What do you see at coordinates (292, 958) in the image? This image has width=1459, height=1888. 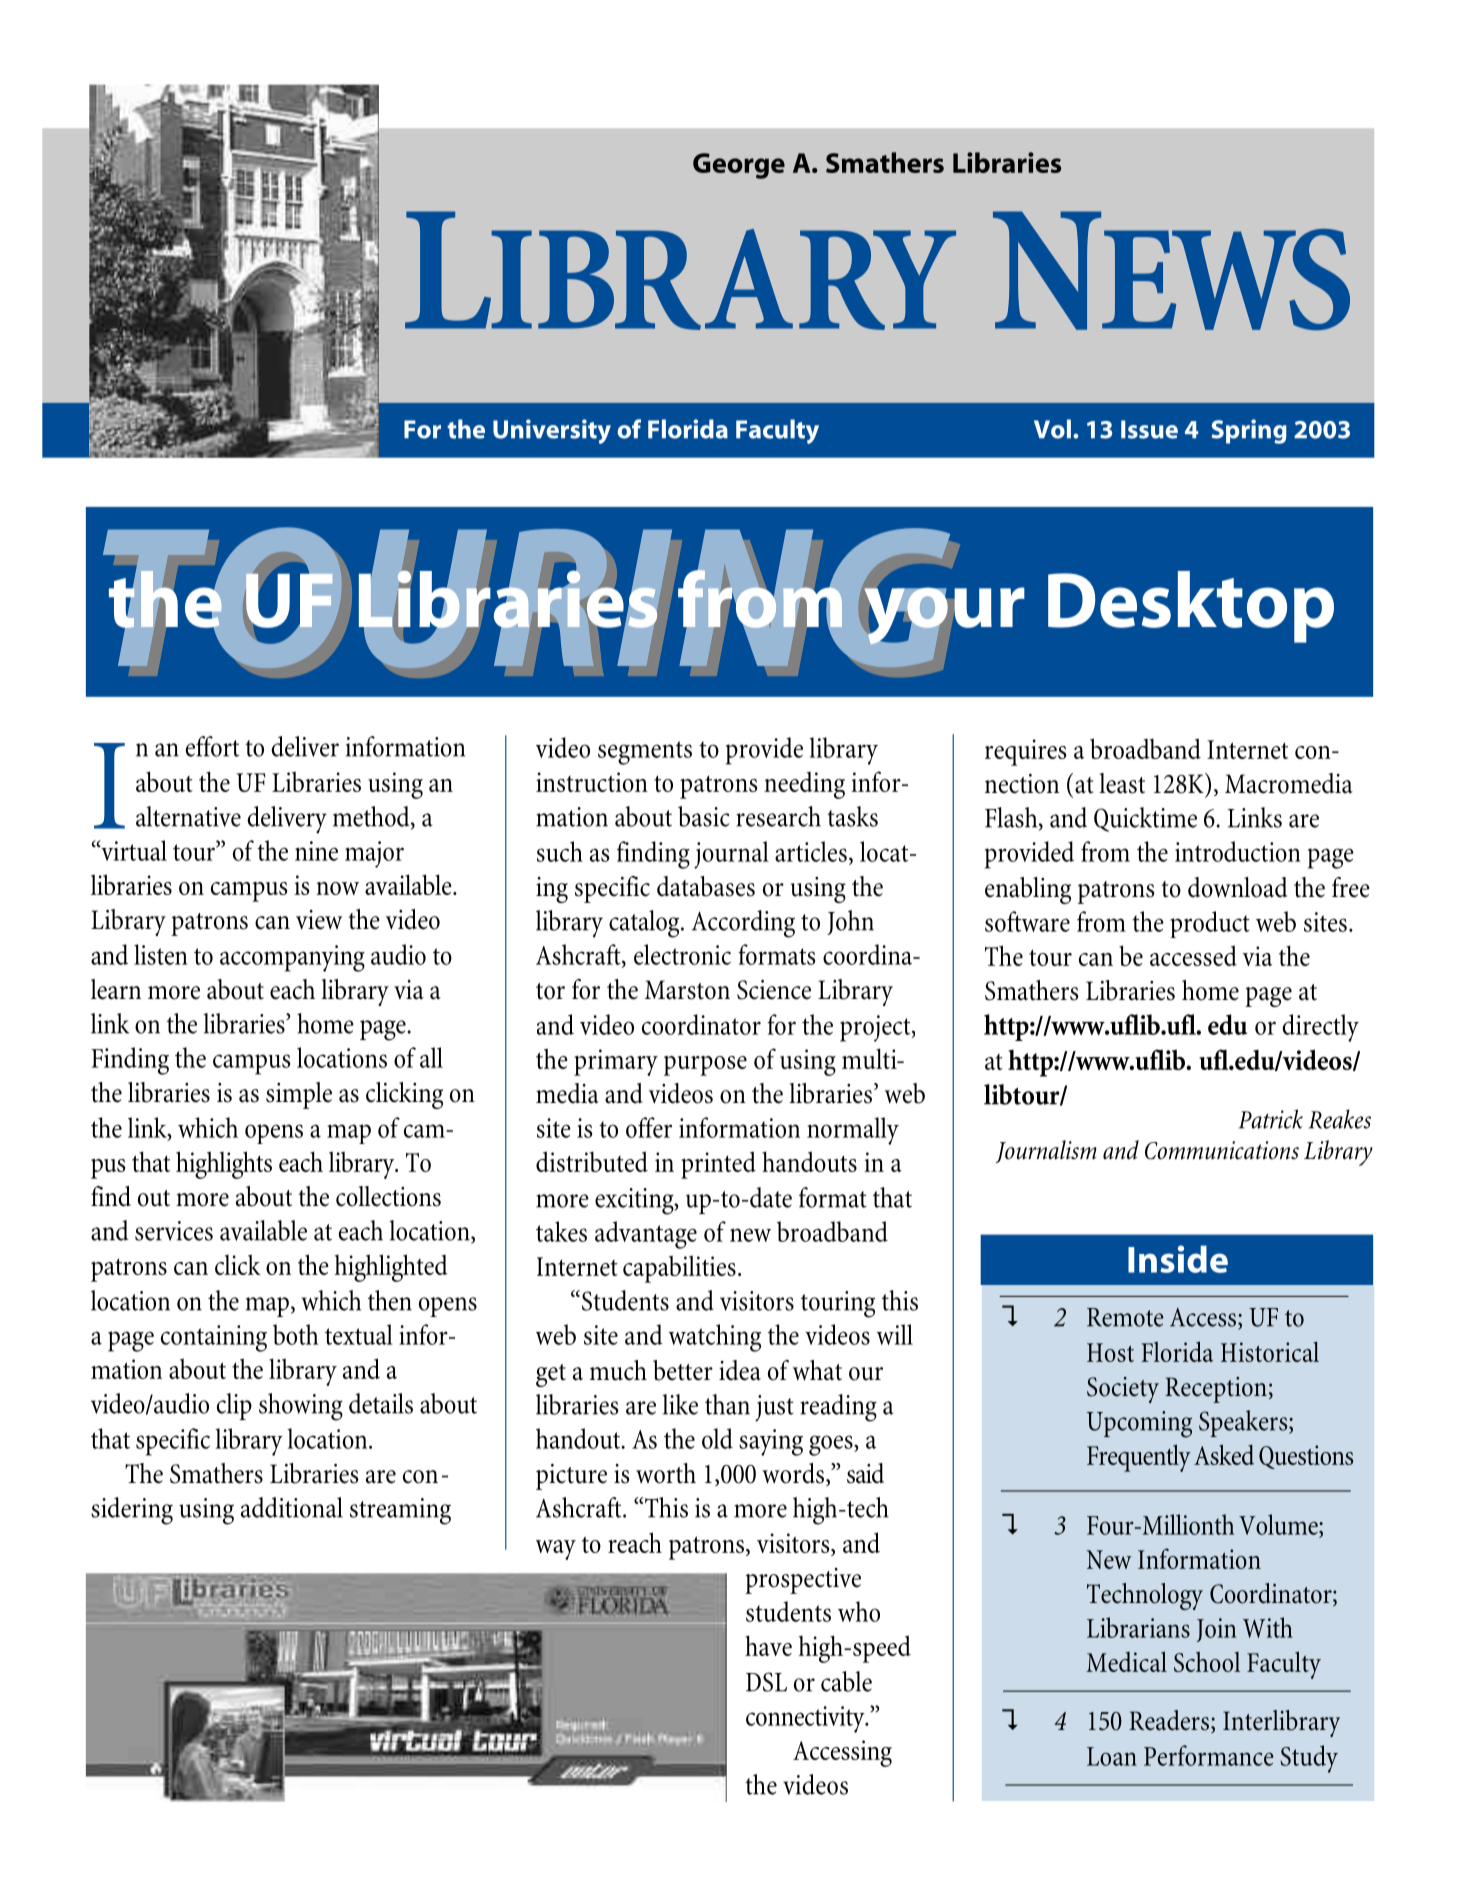 I see `accompanying` at bounding box center [292, 958].
